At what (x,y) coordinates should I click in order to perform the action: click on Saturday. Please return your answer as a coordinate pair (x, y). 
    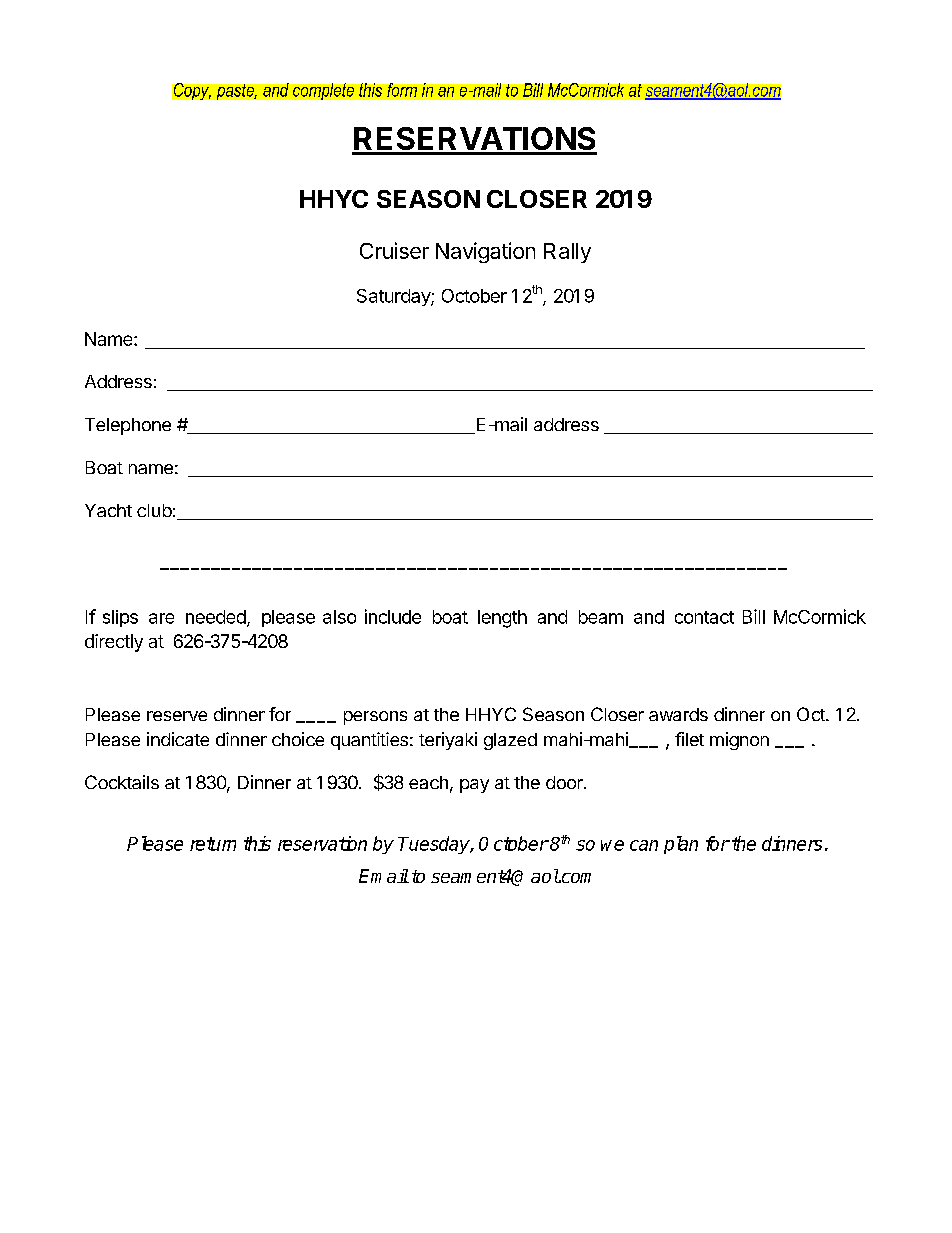
    Looking at the image, I should click on (394, 297).
